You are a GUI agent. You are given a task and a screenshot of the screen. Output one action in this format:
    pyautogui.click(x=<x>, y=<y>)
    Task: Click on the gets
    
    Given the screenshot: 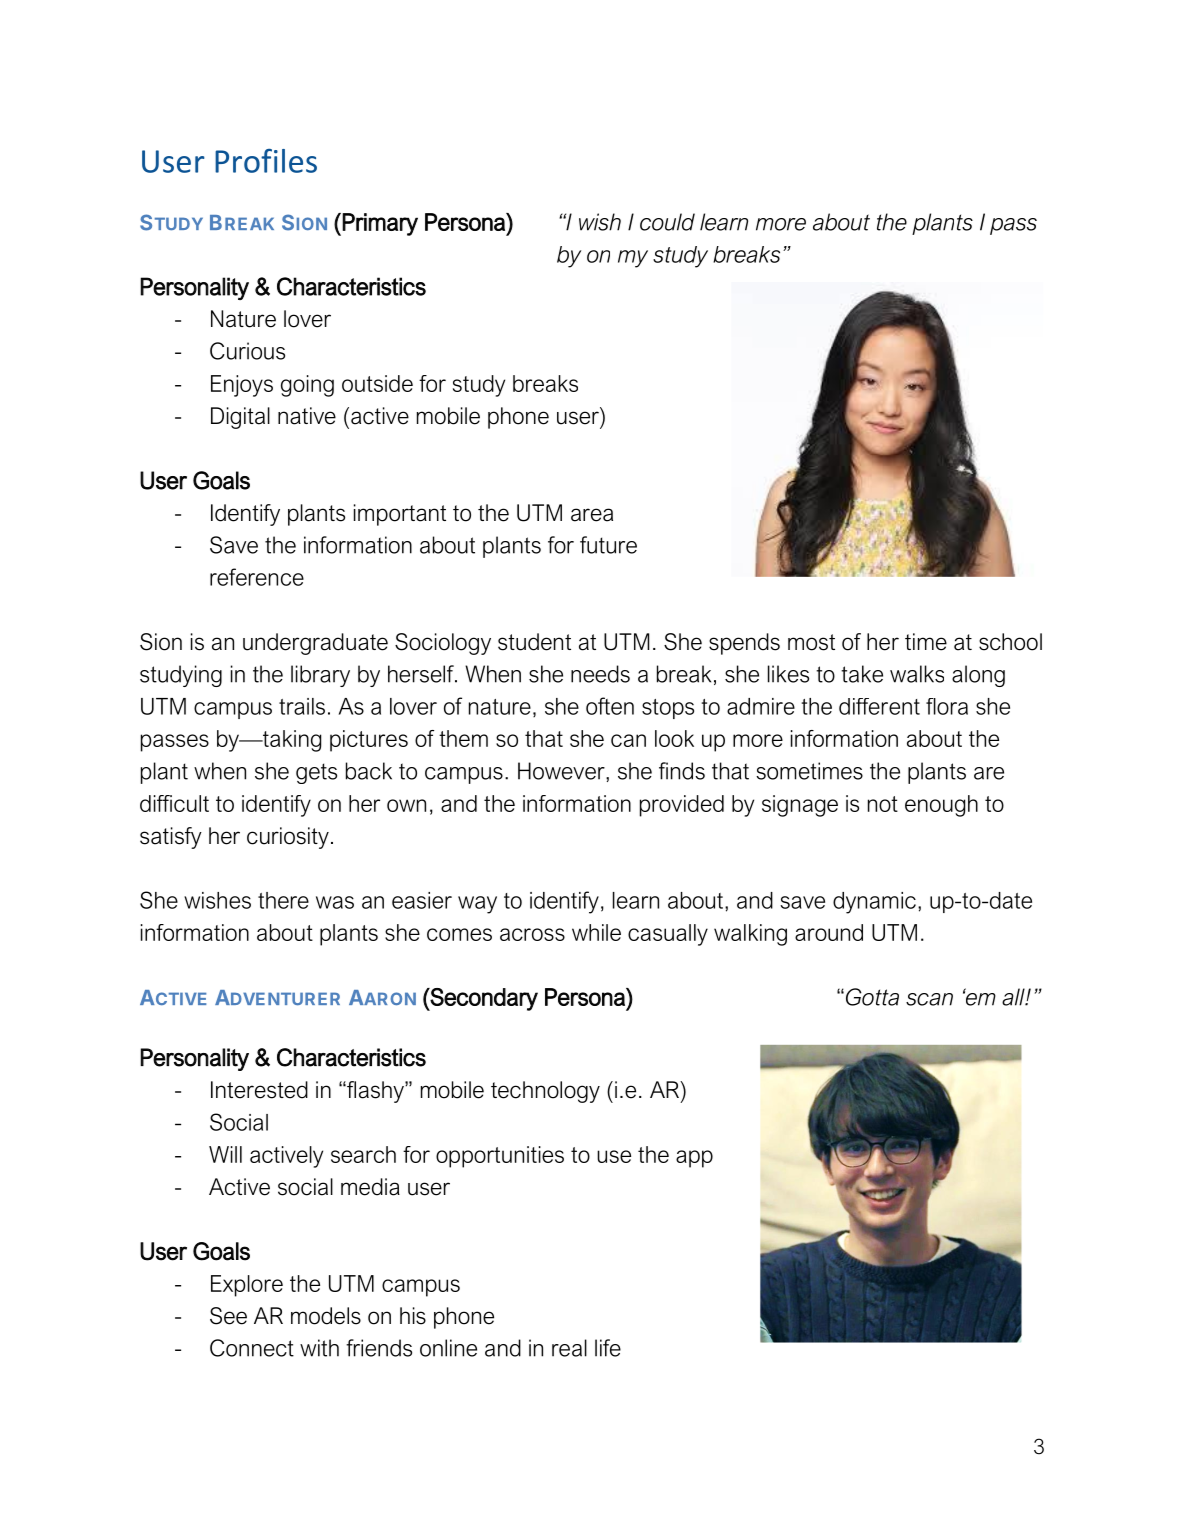 What is the action you would take?
    pyautogui.click(x=316, y=773)
